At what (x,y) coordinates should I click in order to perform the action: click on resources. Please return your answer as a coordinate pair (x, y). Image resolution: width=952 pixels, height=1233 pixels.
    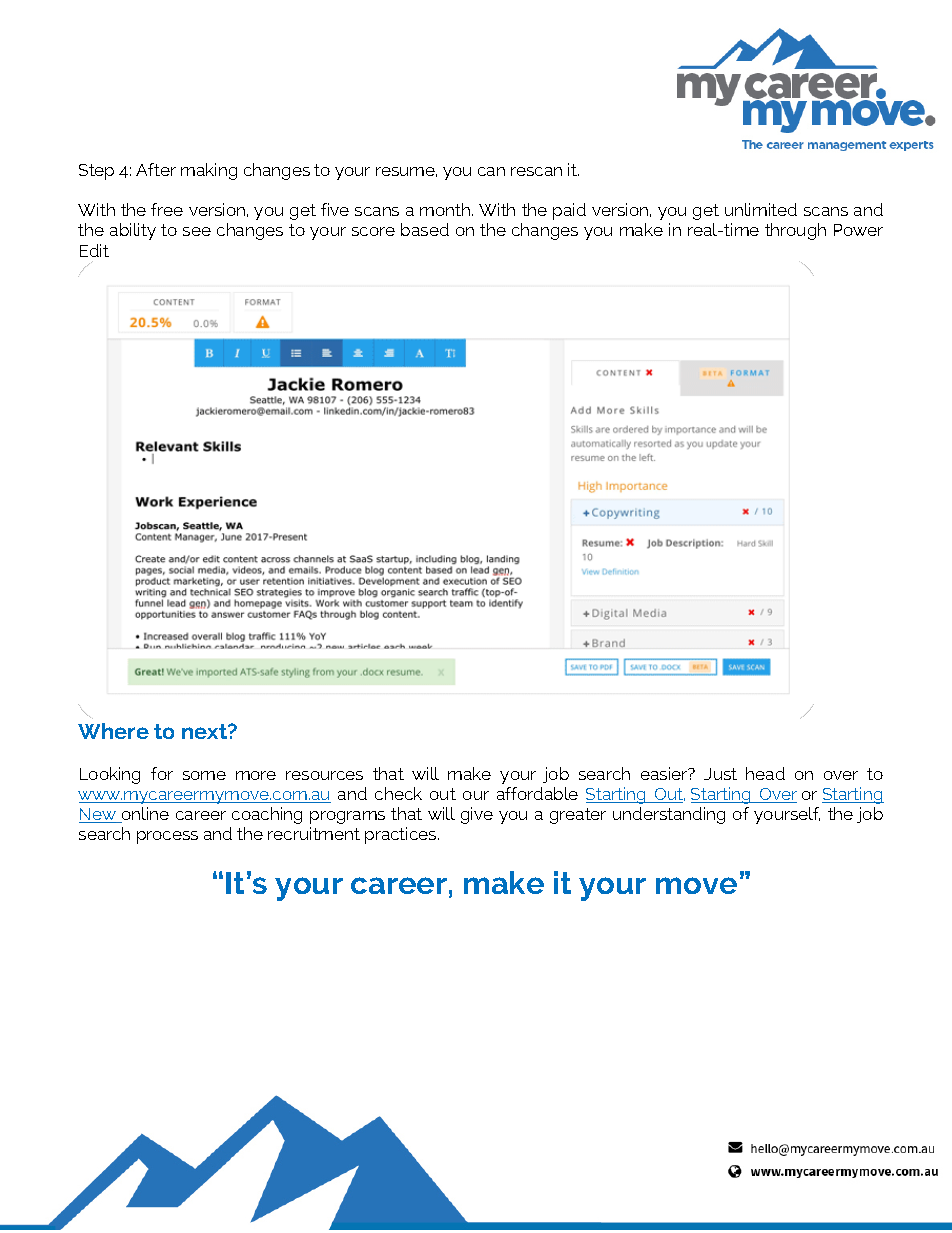
    Looking at the image, I should click on (324, 775).
